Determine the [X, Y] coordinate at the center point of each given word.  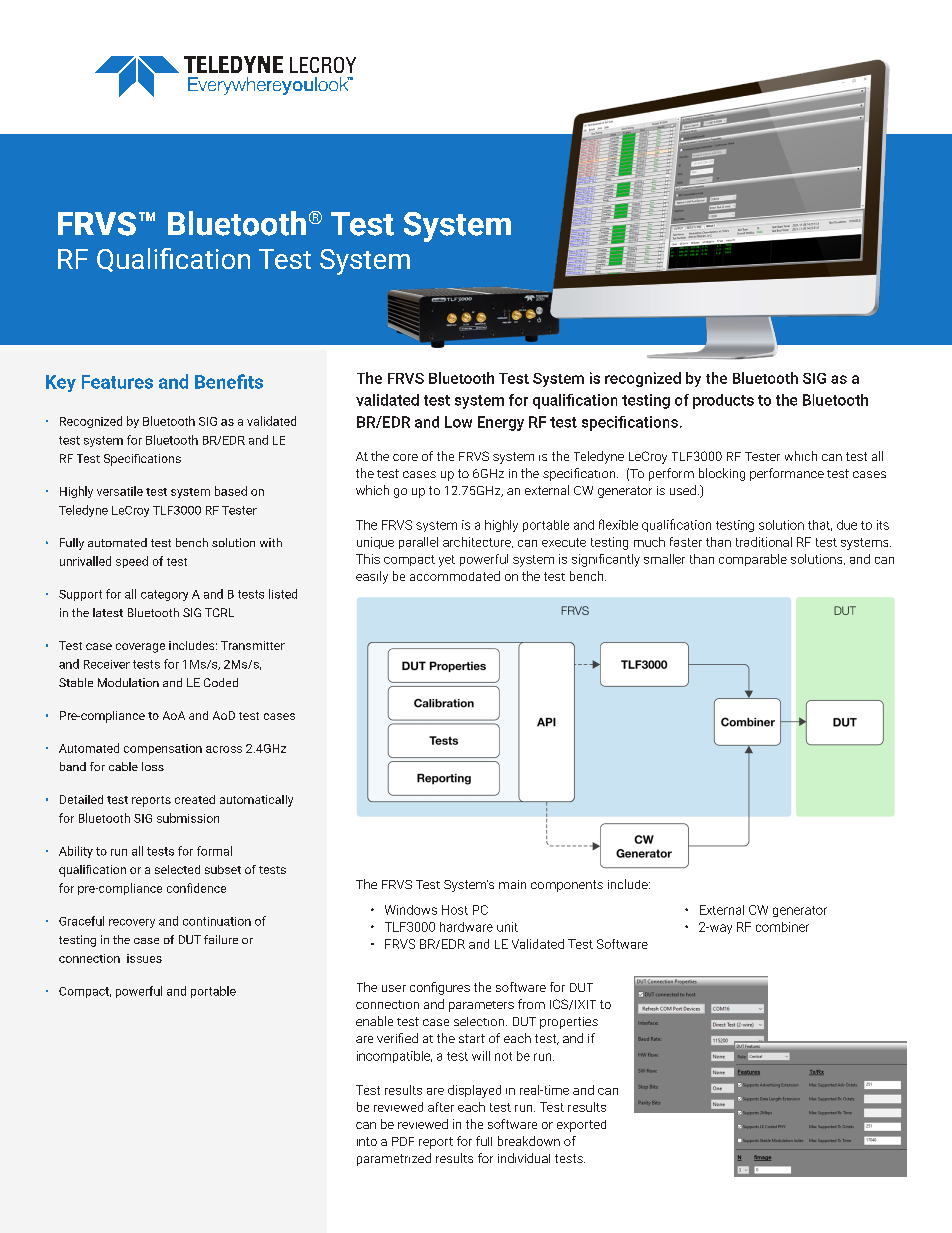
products [723, 401]
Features [117, 382]
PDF [403, 1141]
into [367, 1141]
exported [581, 1126]
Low [458, 422]
